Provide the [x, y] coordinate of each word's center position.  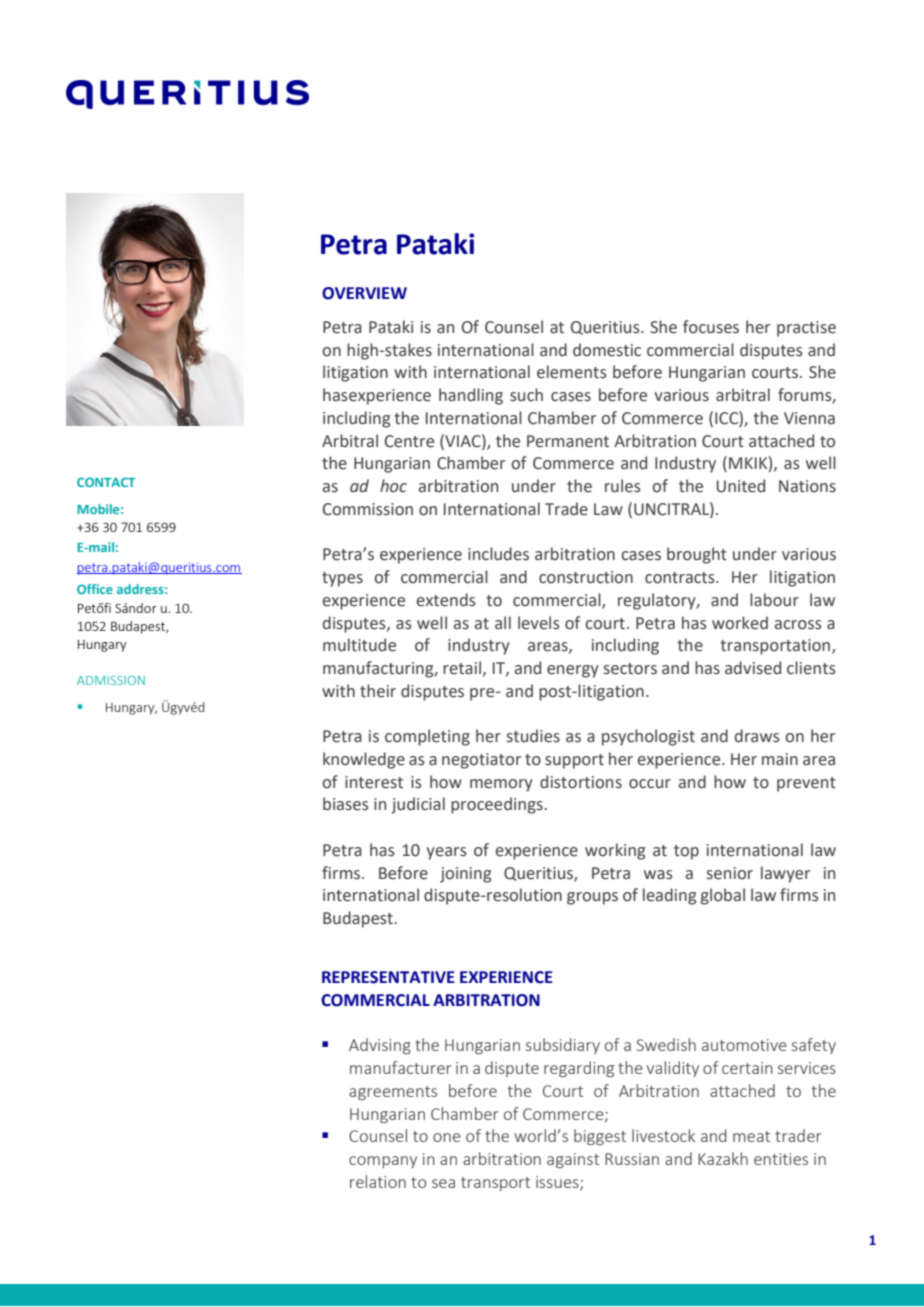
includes [498, 554]
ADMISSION [111, 680]
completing [427, 737]
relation [378, 1181]
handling [471, 396]
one [447, 1137]
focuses [711, 327]
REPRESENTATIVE [388, 977]
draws [757, 736]
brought [697, 555]
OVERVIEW [364, 293]
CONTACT [106, 482]
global [723, 896]
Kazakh [723, 1158]
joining [465, 875]
